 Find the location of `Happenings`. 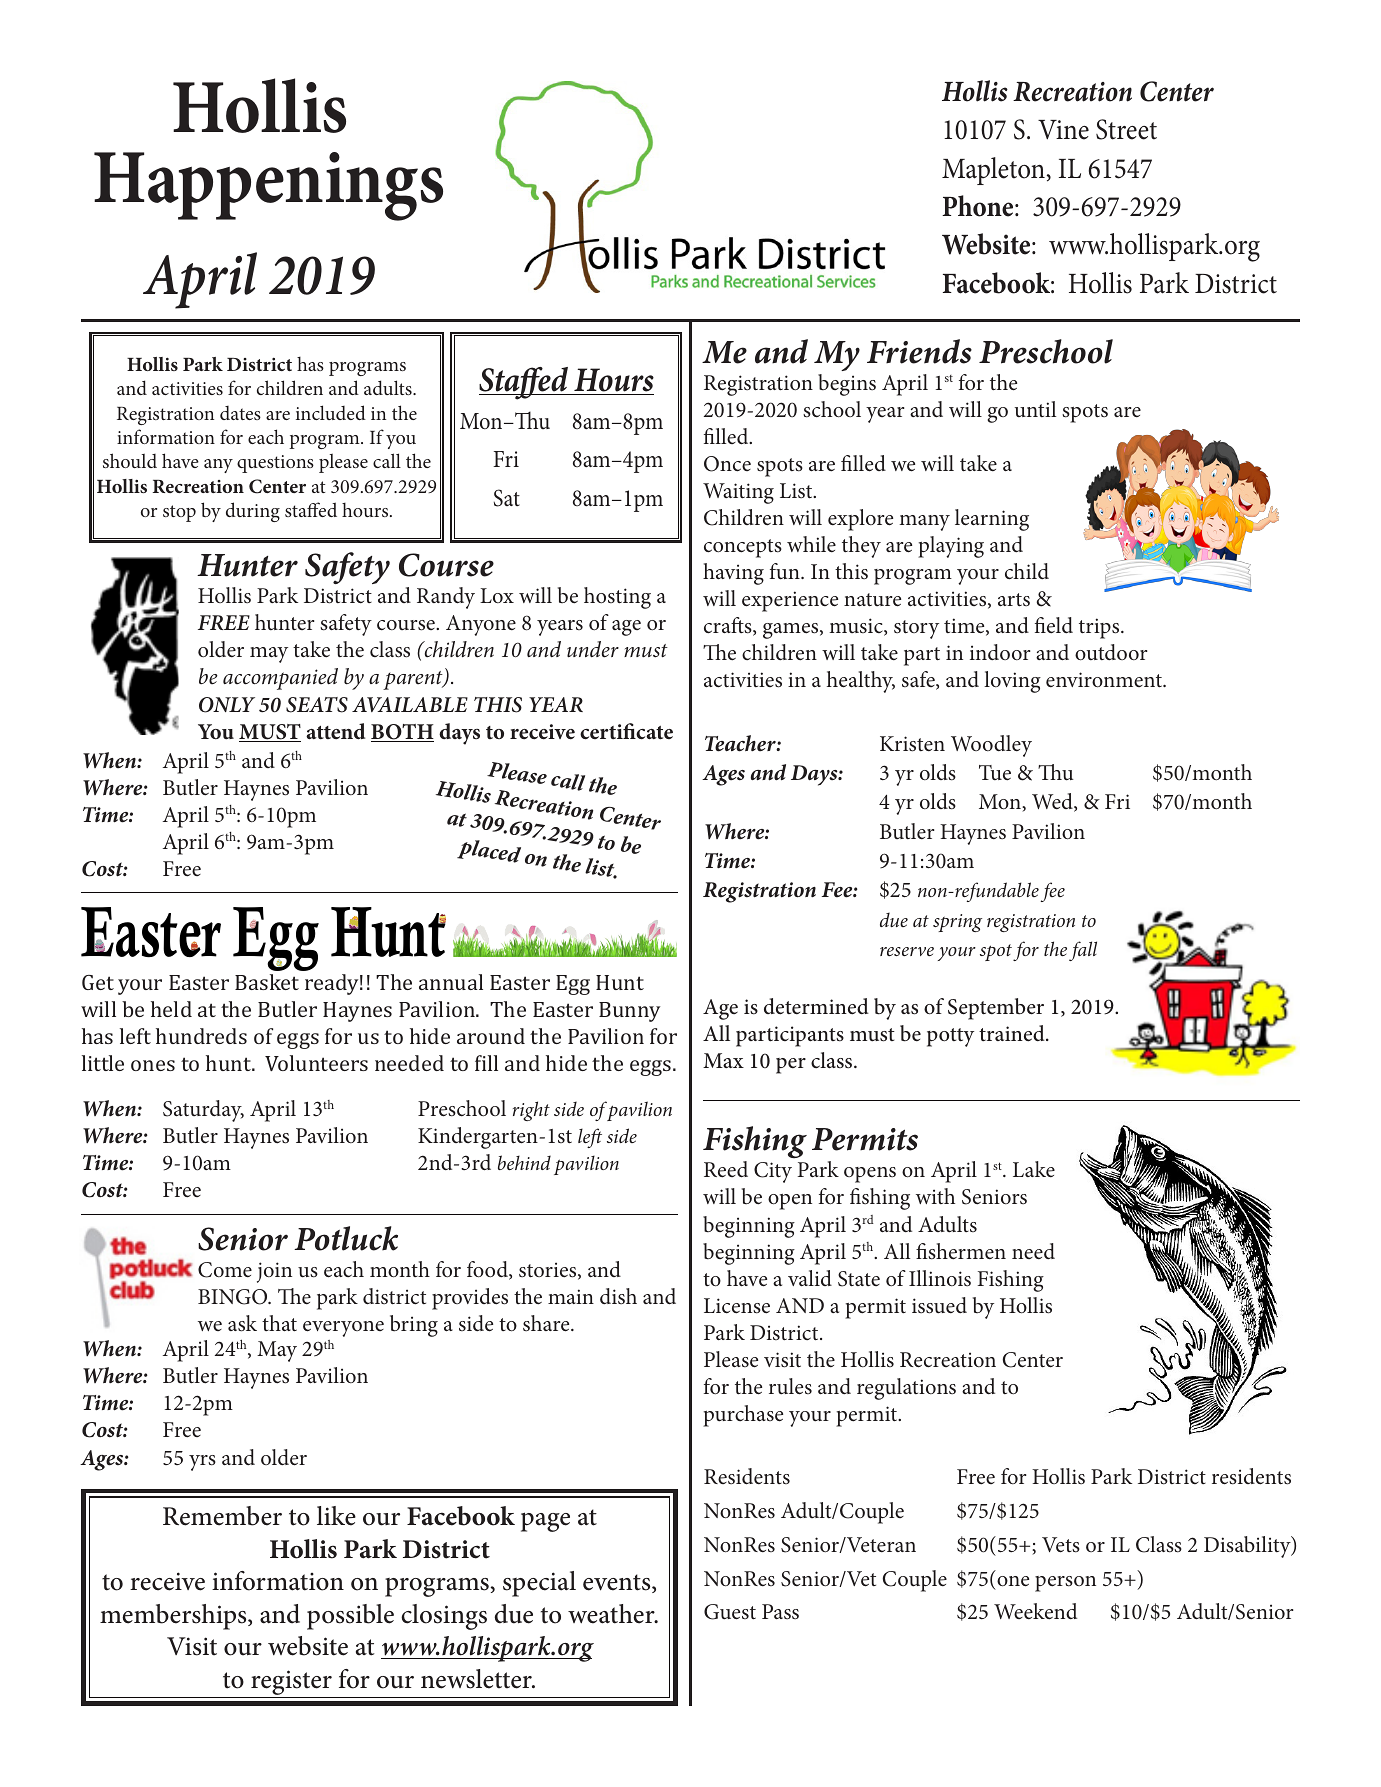

Happenings is located at coordinates (268, 186).
